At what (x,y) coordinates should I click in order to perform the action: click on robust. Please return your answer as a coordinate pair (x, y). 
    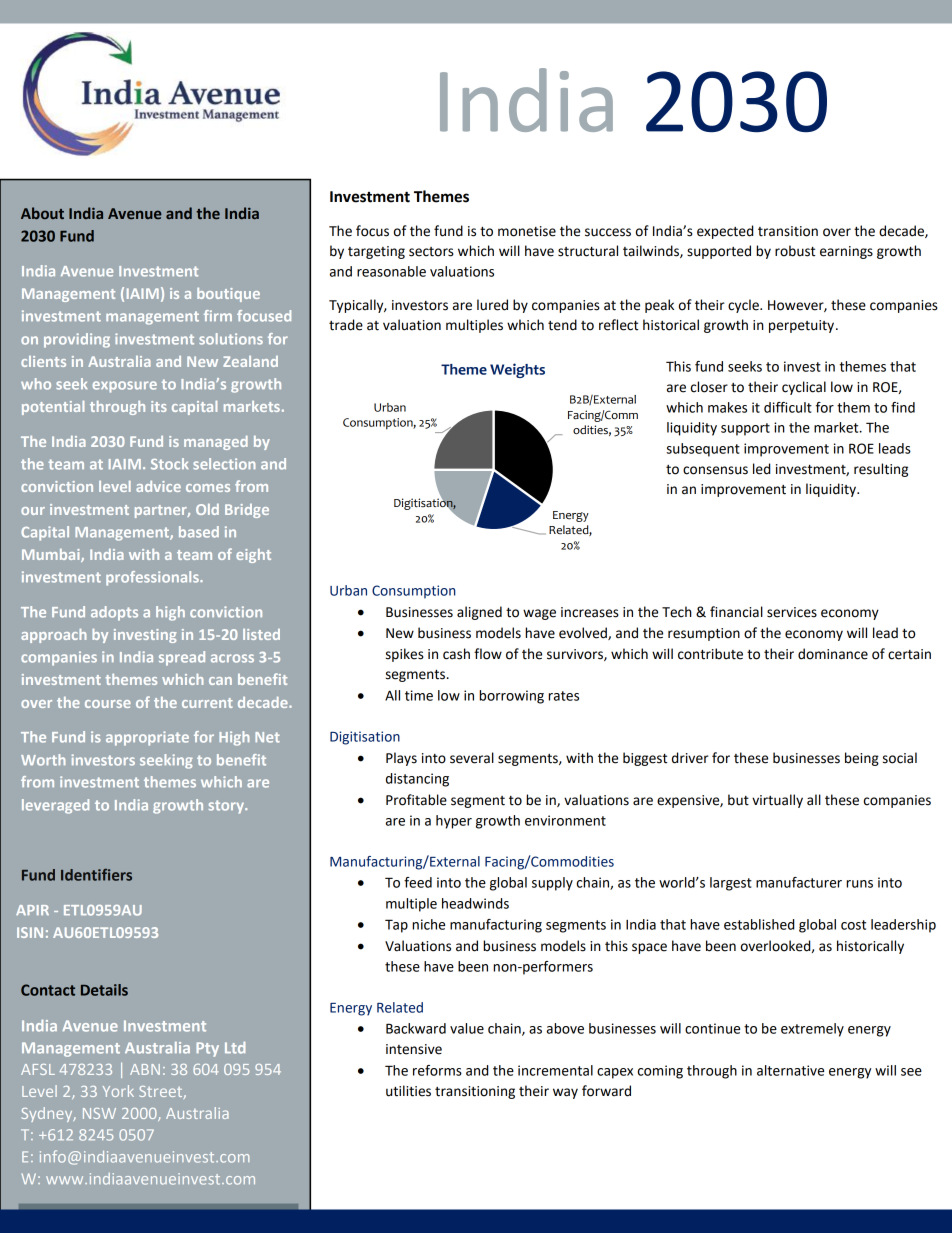
    Looking at the image, I should click on (795, 251).
